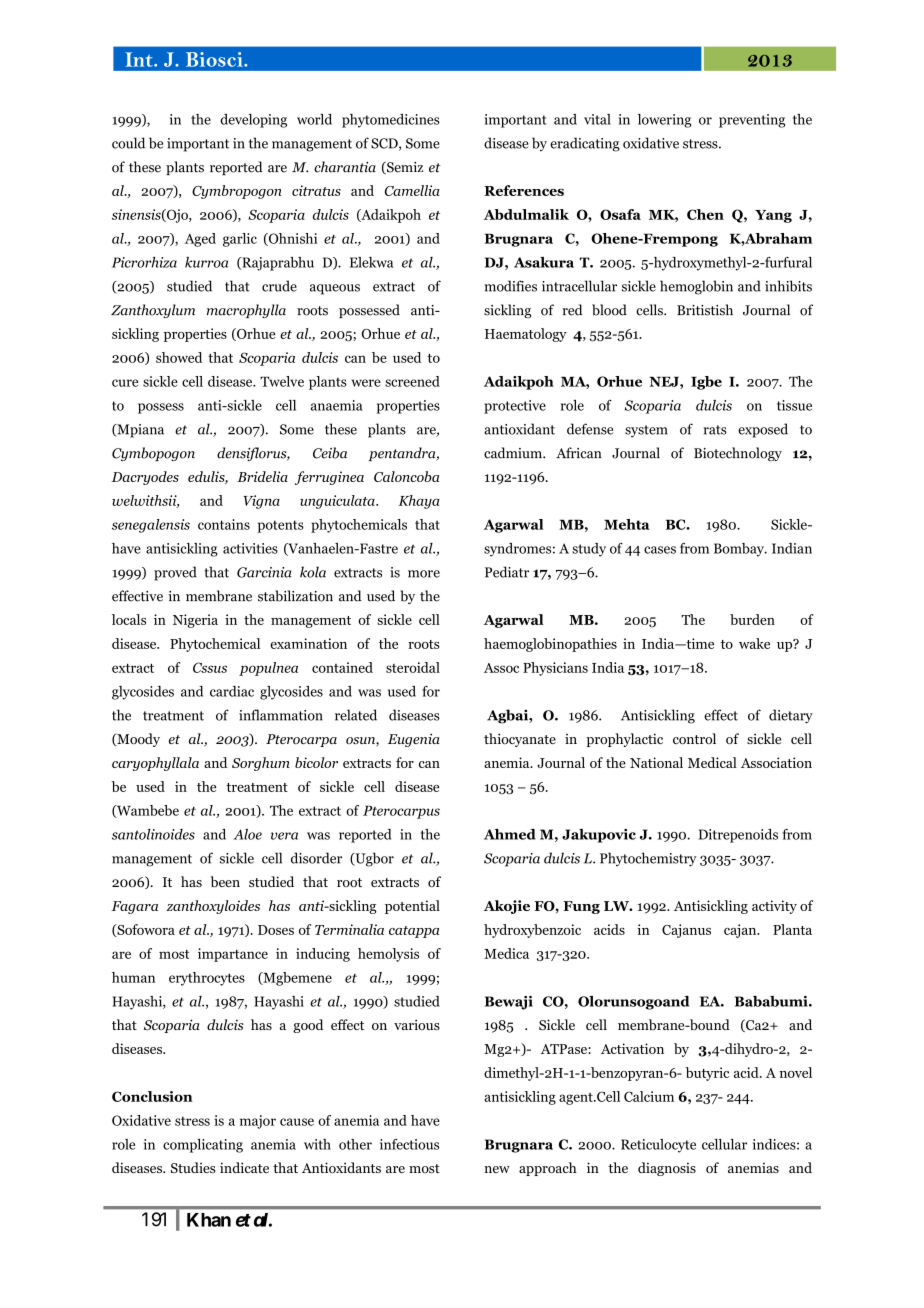 This image has width=924, height=1308. Describe the element at coordinates (193, 1167) in the image. I see `Studies` at that location.
